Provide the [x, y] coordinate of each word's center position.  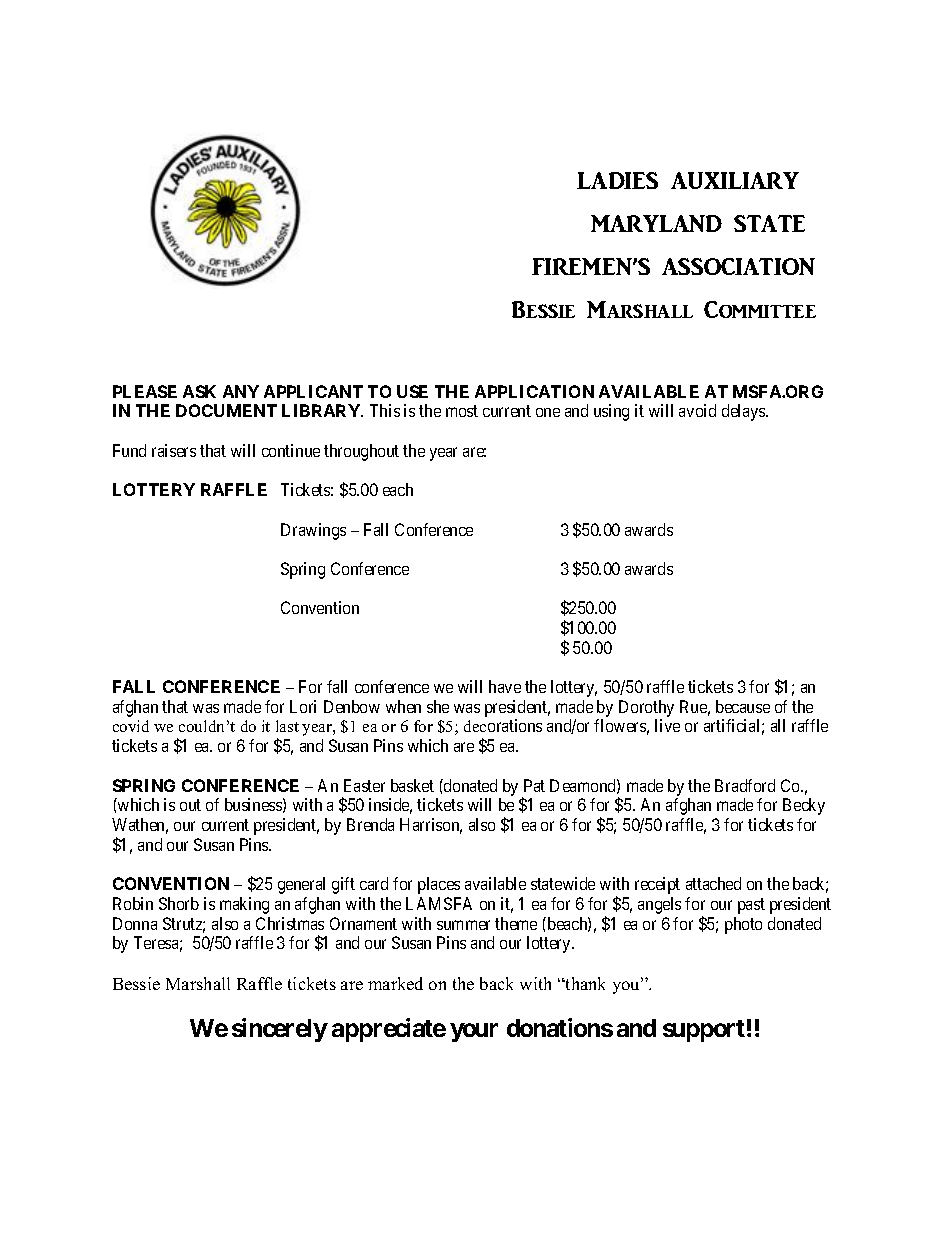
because [743, 706]
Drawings [313, 531]
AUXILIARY [735, 180]
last [287, 726]
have [505, 686]
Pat [534, 785]
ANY [241, 391]
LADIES [617, 180]
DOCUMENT [226, 410]
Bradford [745, 785]
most [462, 411]
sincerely [280, 1030]
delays [744, 412]
